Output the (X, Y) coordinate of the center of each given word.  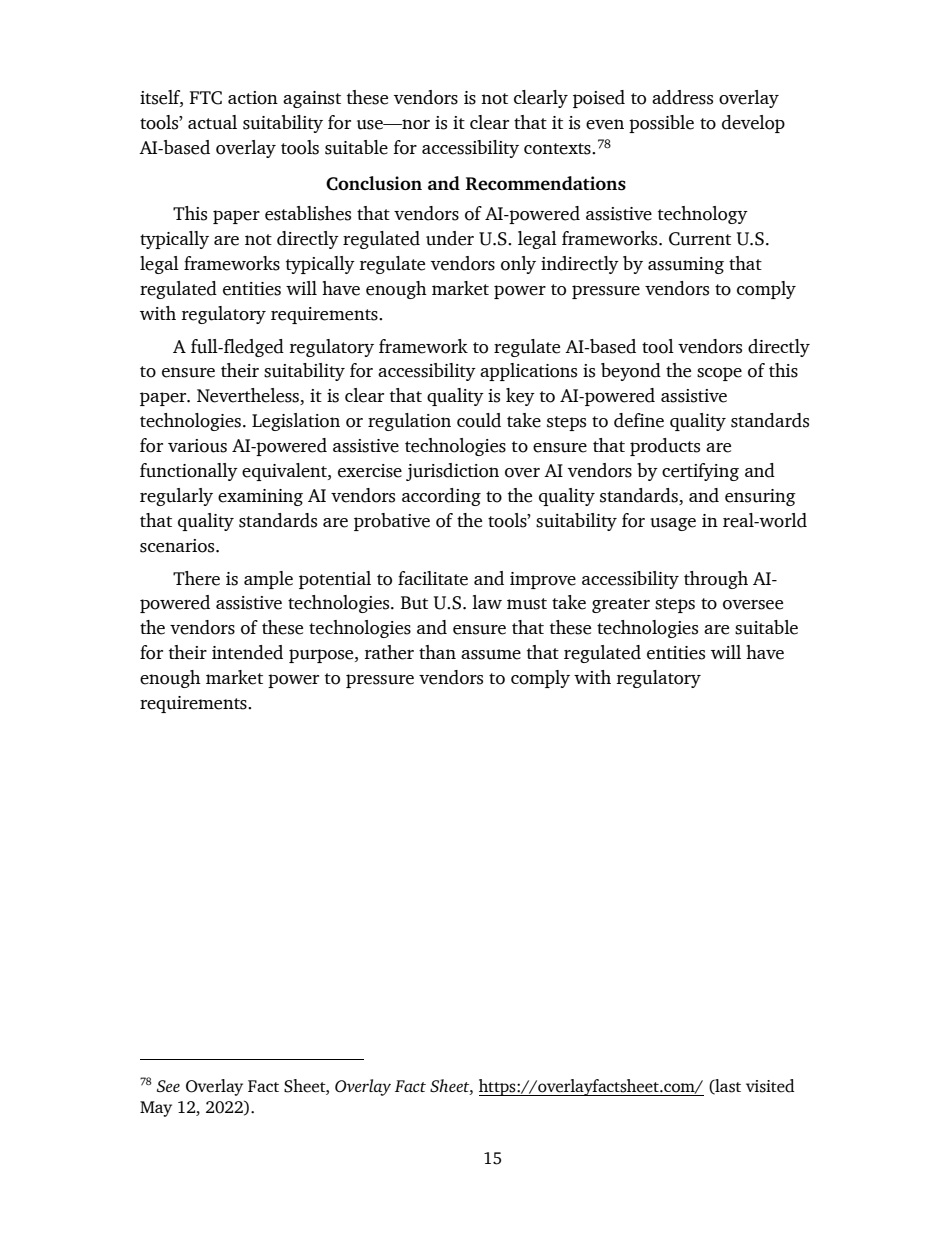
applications (528, 372)
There (196, 578)
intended (247, 652)
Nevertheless (249, 396)
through (716, 580)
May (156, 1109)
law (487, 602)
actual (212, 122)
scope (719, 374)
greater (621, 605)
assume (491, 654)
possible (661, 124)
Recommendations (545, 183)
